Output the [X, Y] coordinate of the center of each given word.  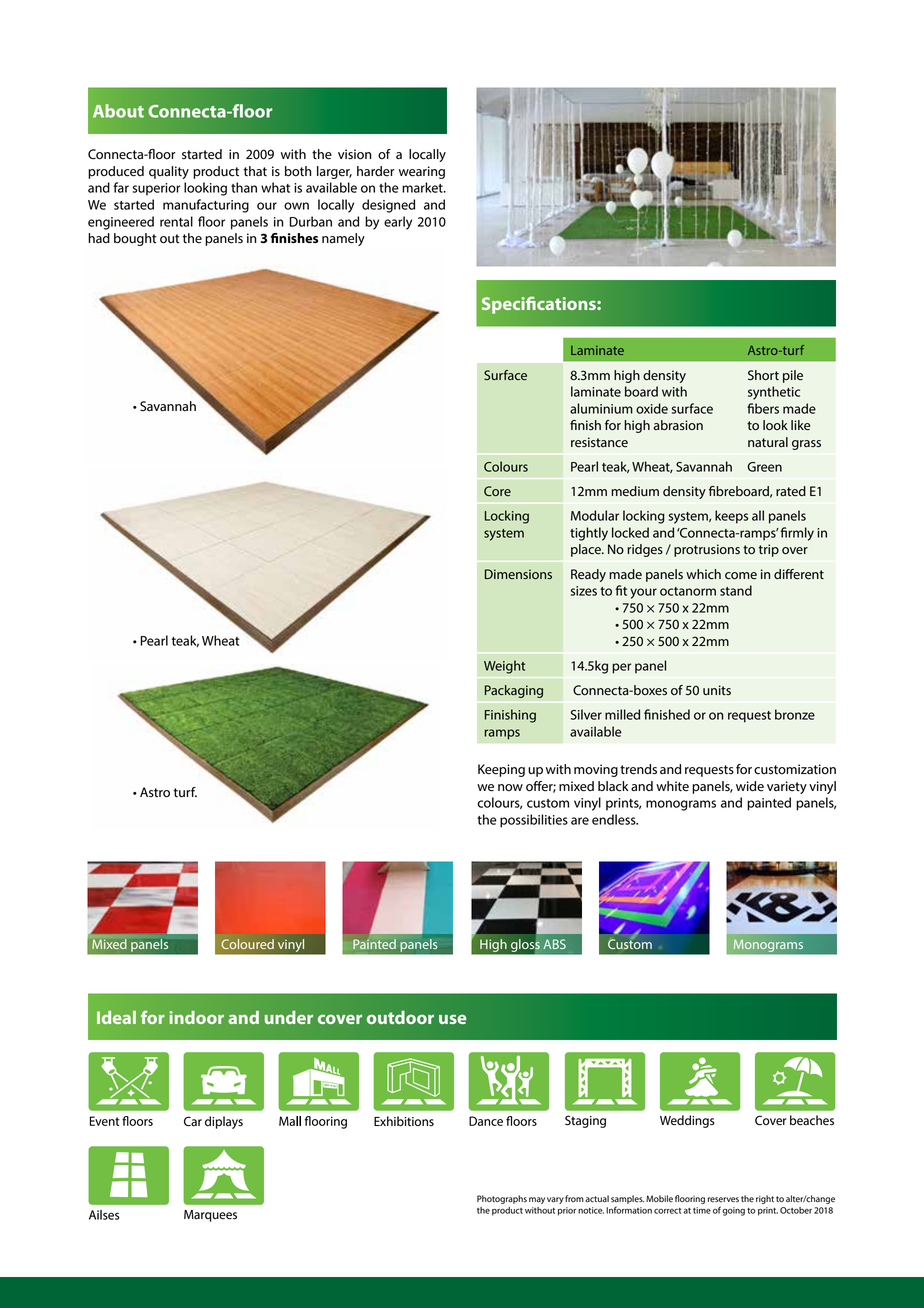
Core [497, 491]
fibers [763, 408]
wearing [422, 172]
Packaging [514, 691]
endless [615, 819]
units [717, 690]
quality [169, 172]
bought [135, 239]
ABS [554, 944]
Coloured [247, 944]
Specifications [540, 305]
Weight [505, 667]
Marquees [210, 1216]
